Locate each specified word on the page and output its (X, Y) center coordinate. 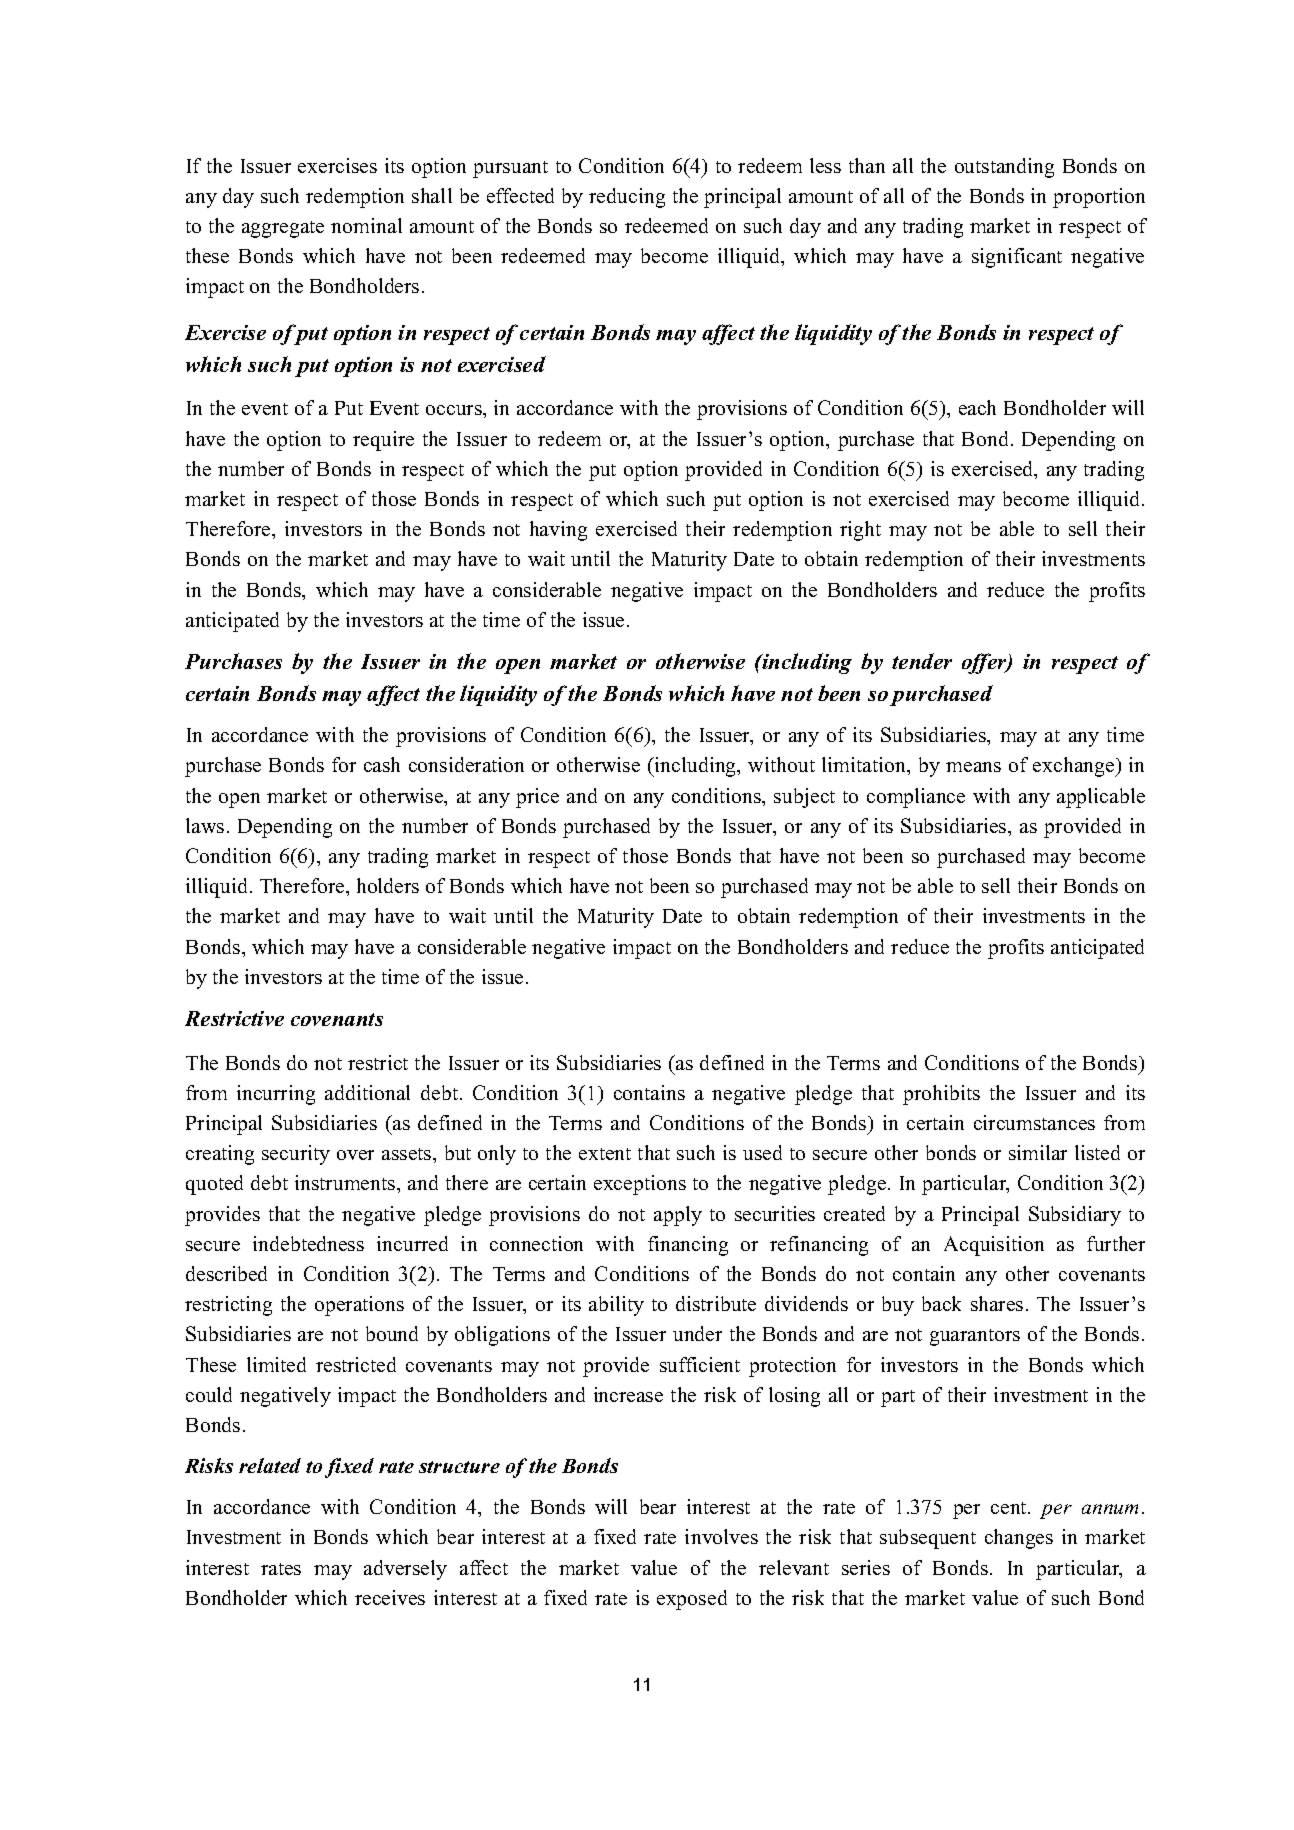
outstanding (1004, 168)
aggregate (283, 229)
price (537, 798)
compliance (916, 798)
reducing (627, 198)
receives (390, 1597)
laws (205, 825)
